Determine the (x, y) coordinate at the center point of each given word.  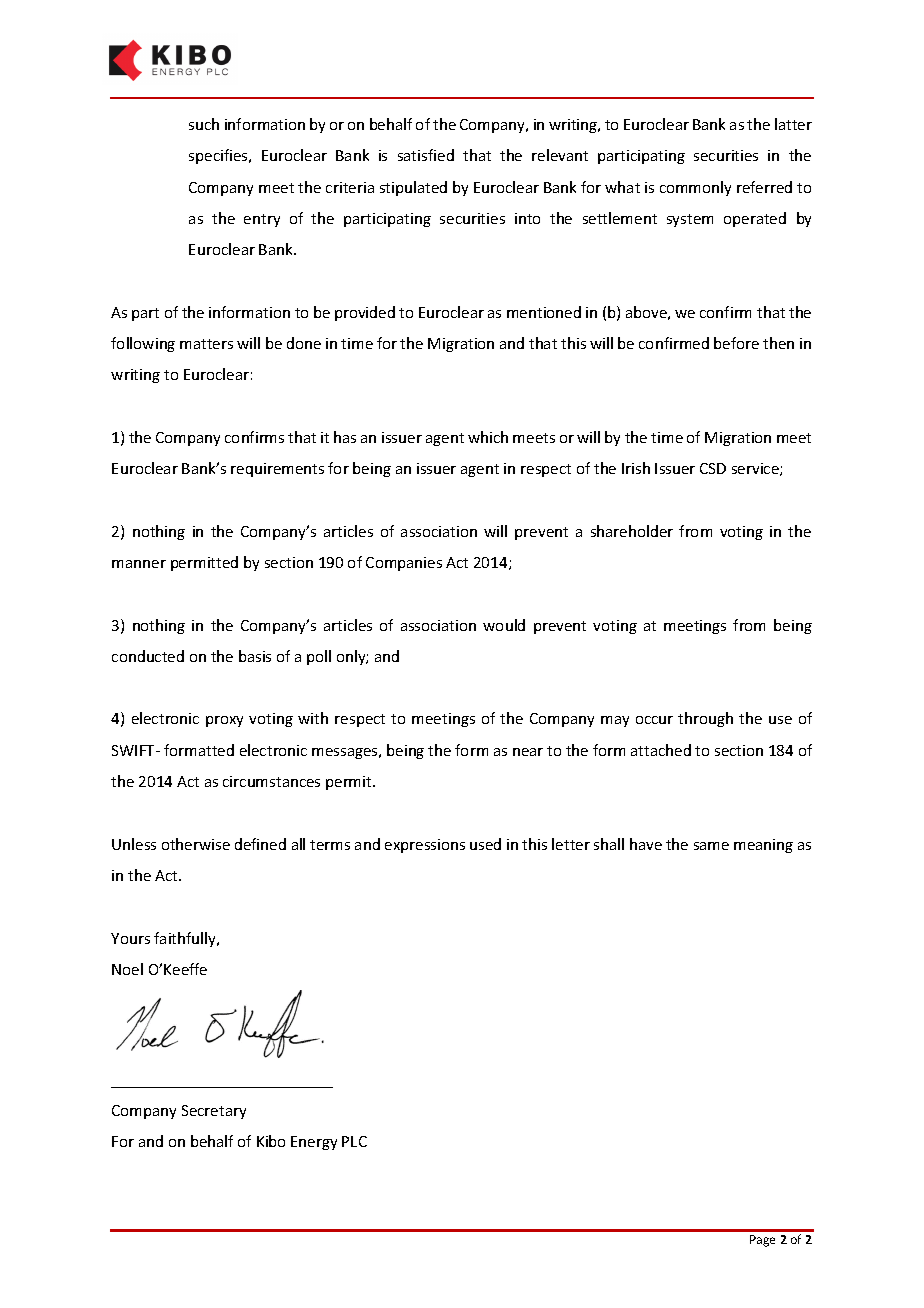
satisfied (426, 155)
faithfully (186, 939)
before (736, 343)
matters (206, 344)
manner (139, 564)
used (485, 844)
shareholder (632, 531)
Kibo (271, 1141)
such (204, 124)
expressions (425, 846)
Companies (404, 564)
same (711, 846)
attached (661, 750)
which (488, 437)
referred (764, 187)
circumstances (271, 781)
